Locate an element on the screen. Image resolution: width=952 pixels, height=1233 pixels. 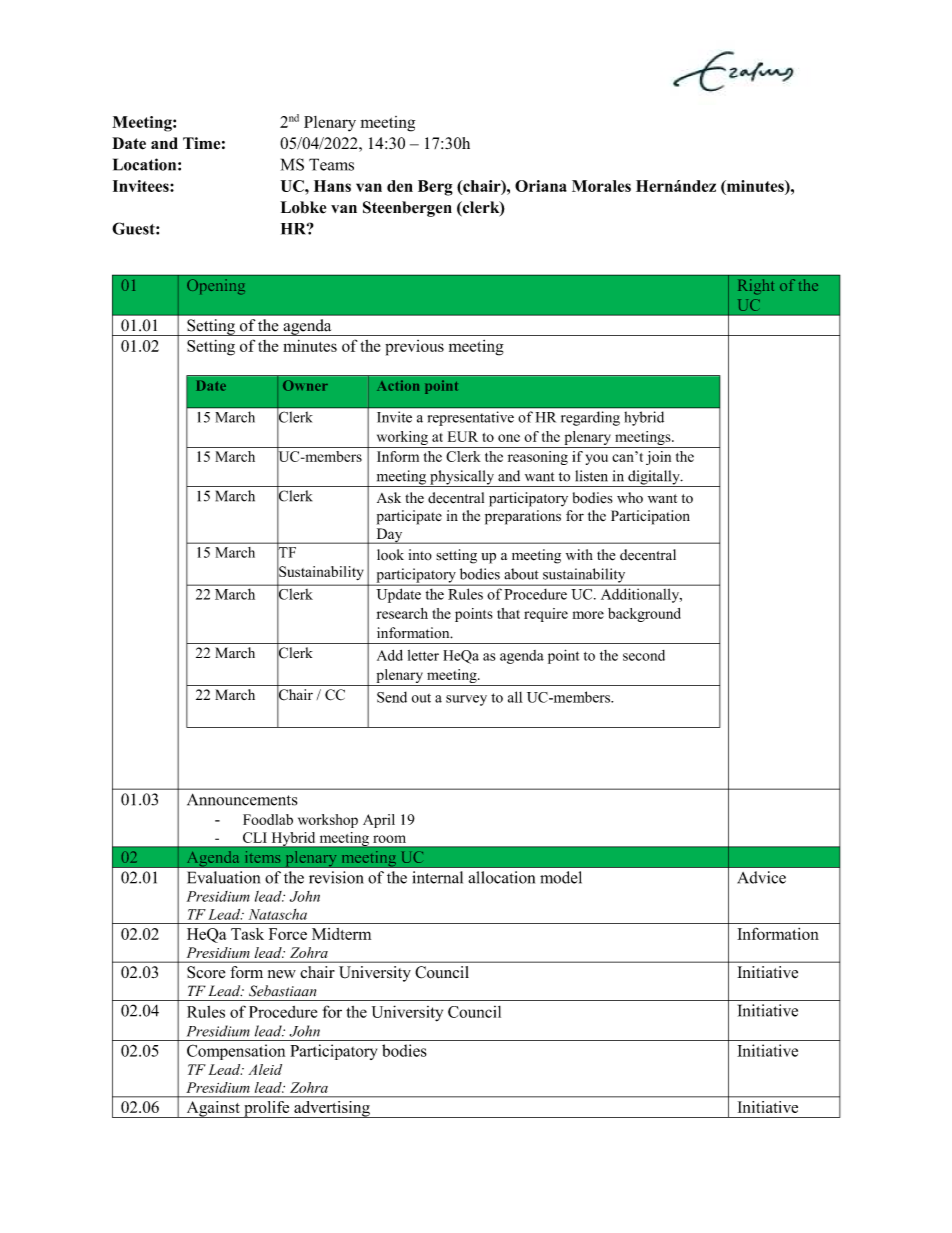
Advice is located at coordinates (761, 877).
